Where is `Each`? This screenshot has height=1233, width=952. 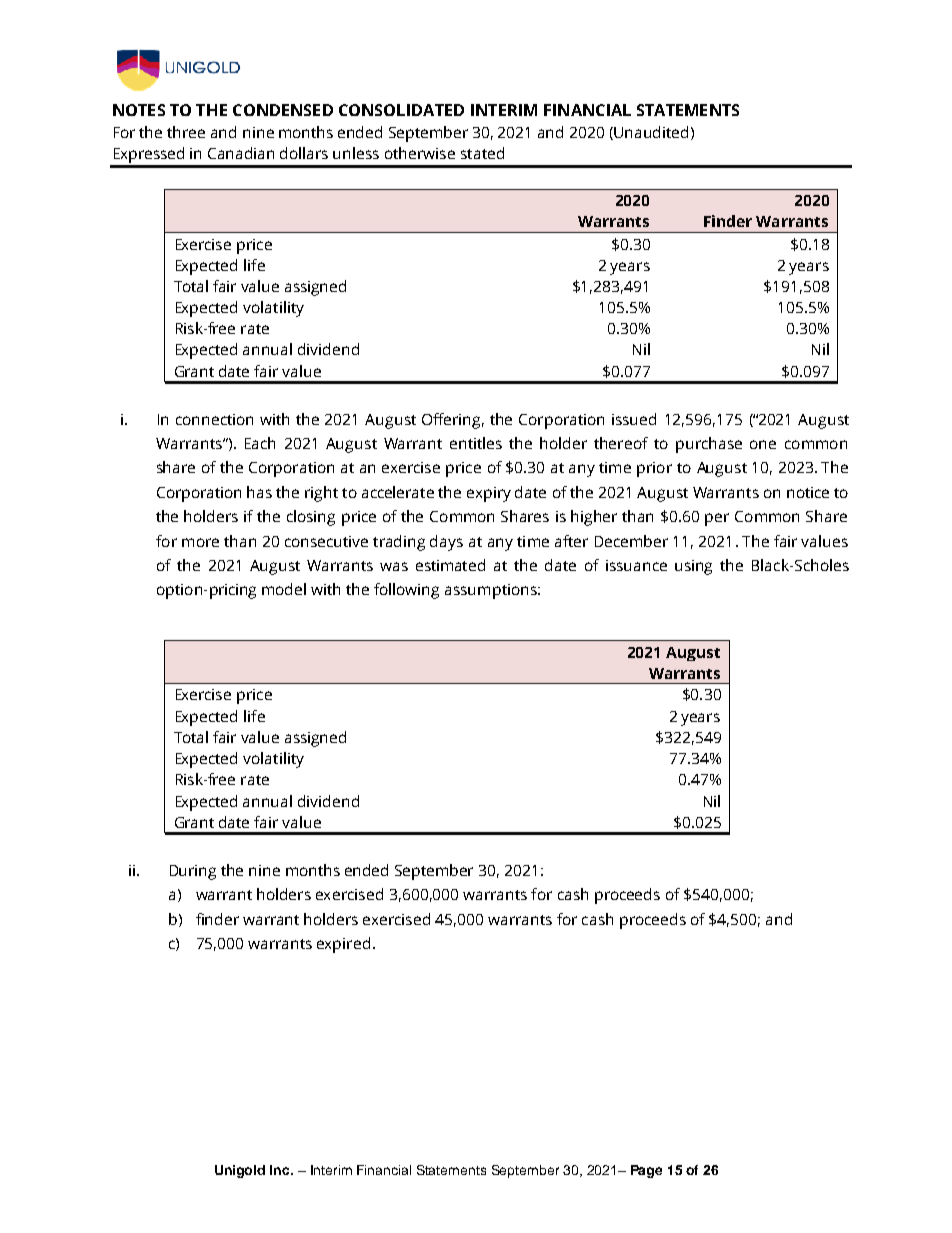
Each is located at coordinates (260, 443).
